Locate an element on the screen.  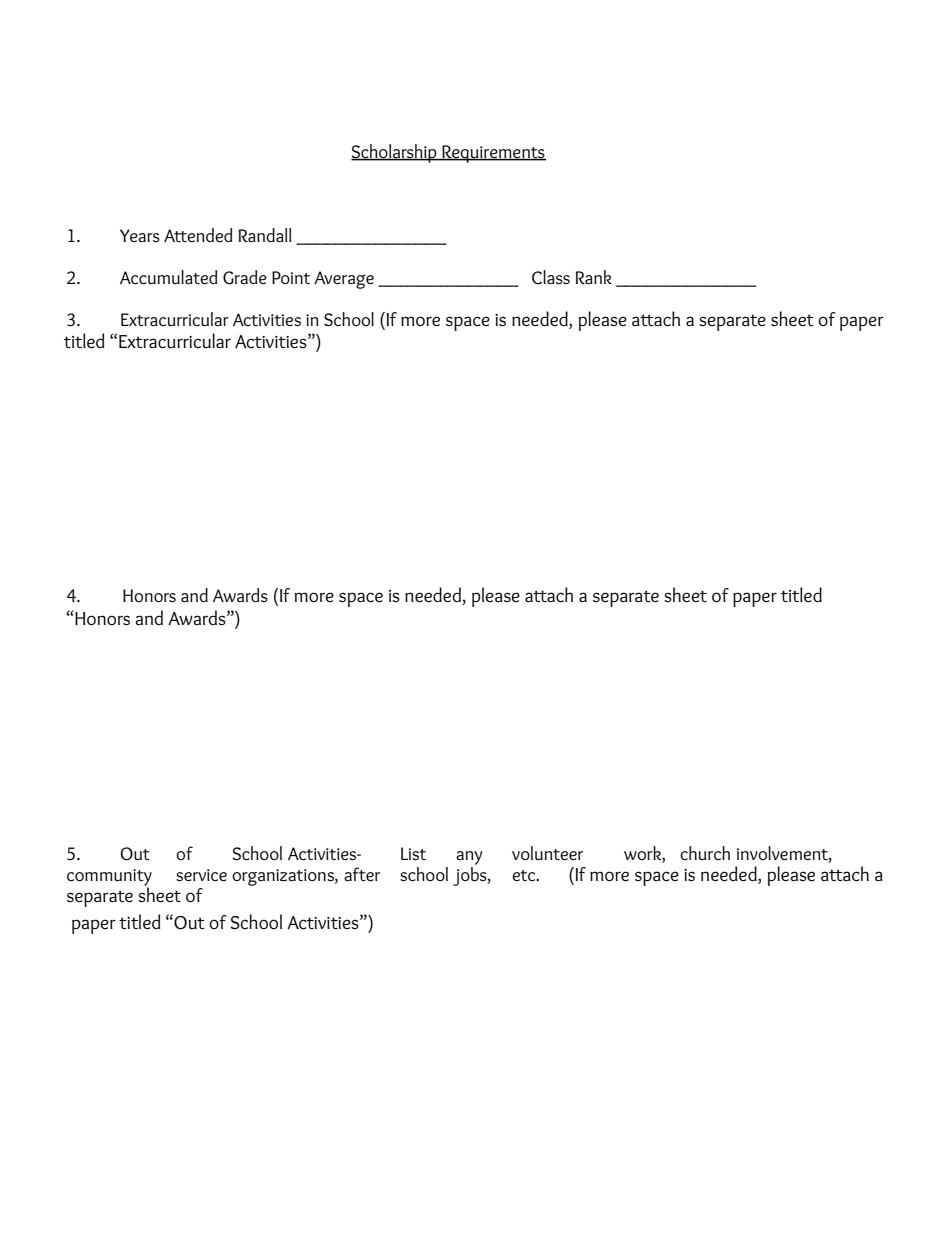
after is located at coordinates (362, 874).
